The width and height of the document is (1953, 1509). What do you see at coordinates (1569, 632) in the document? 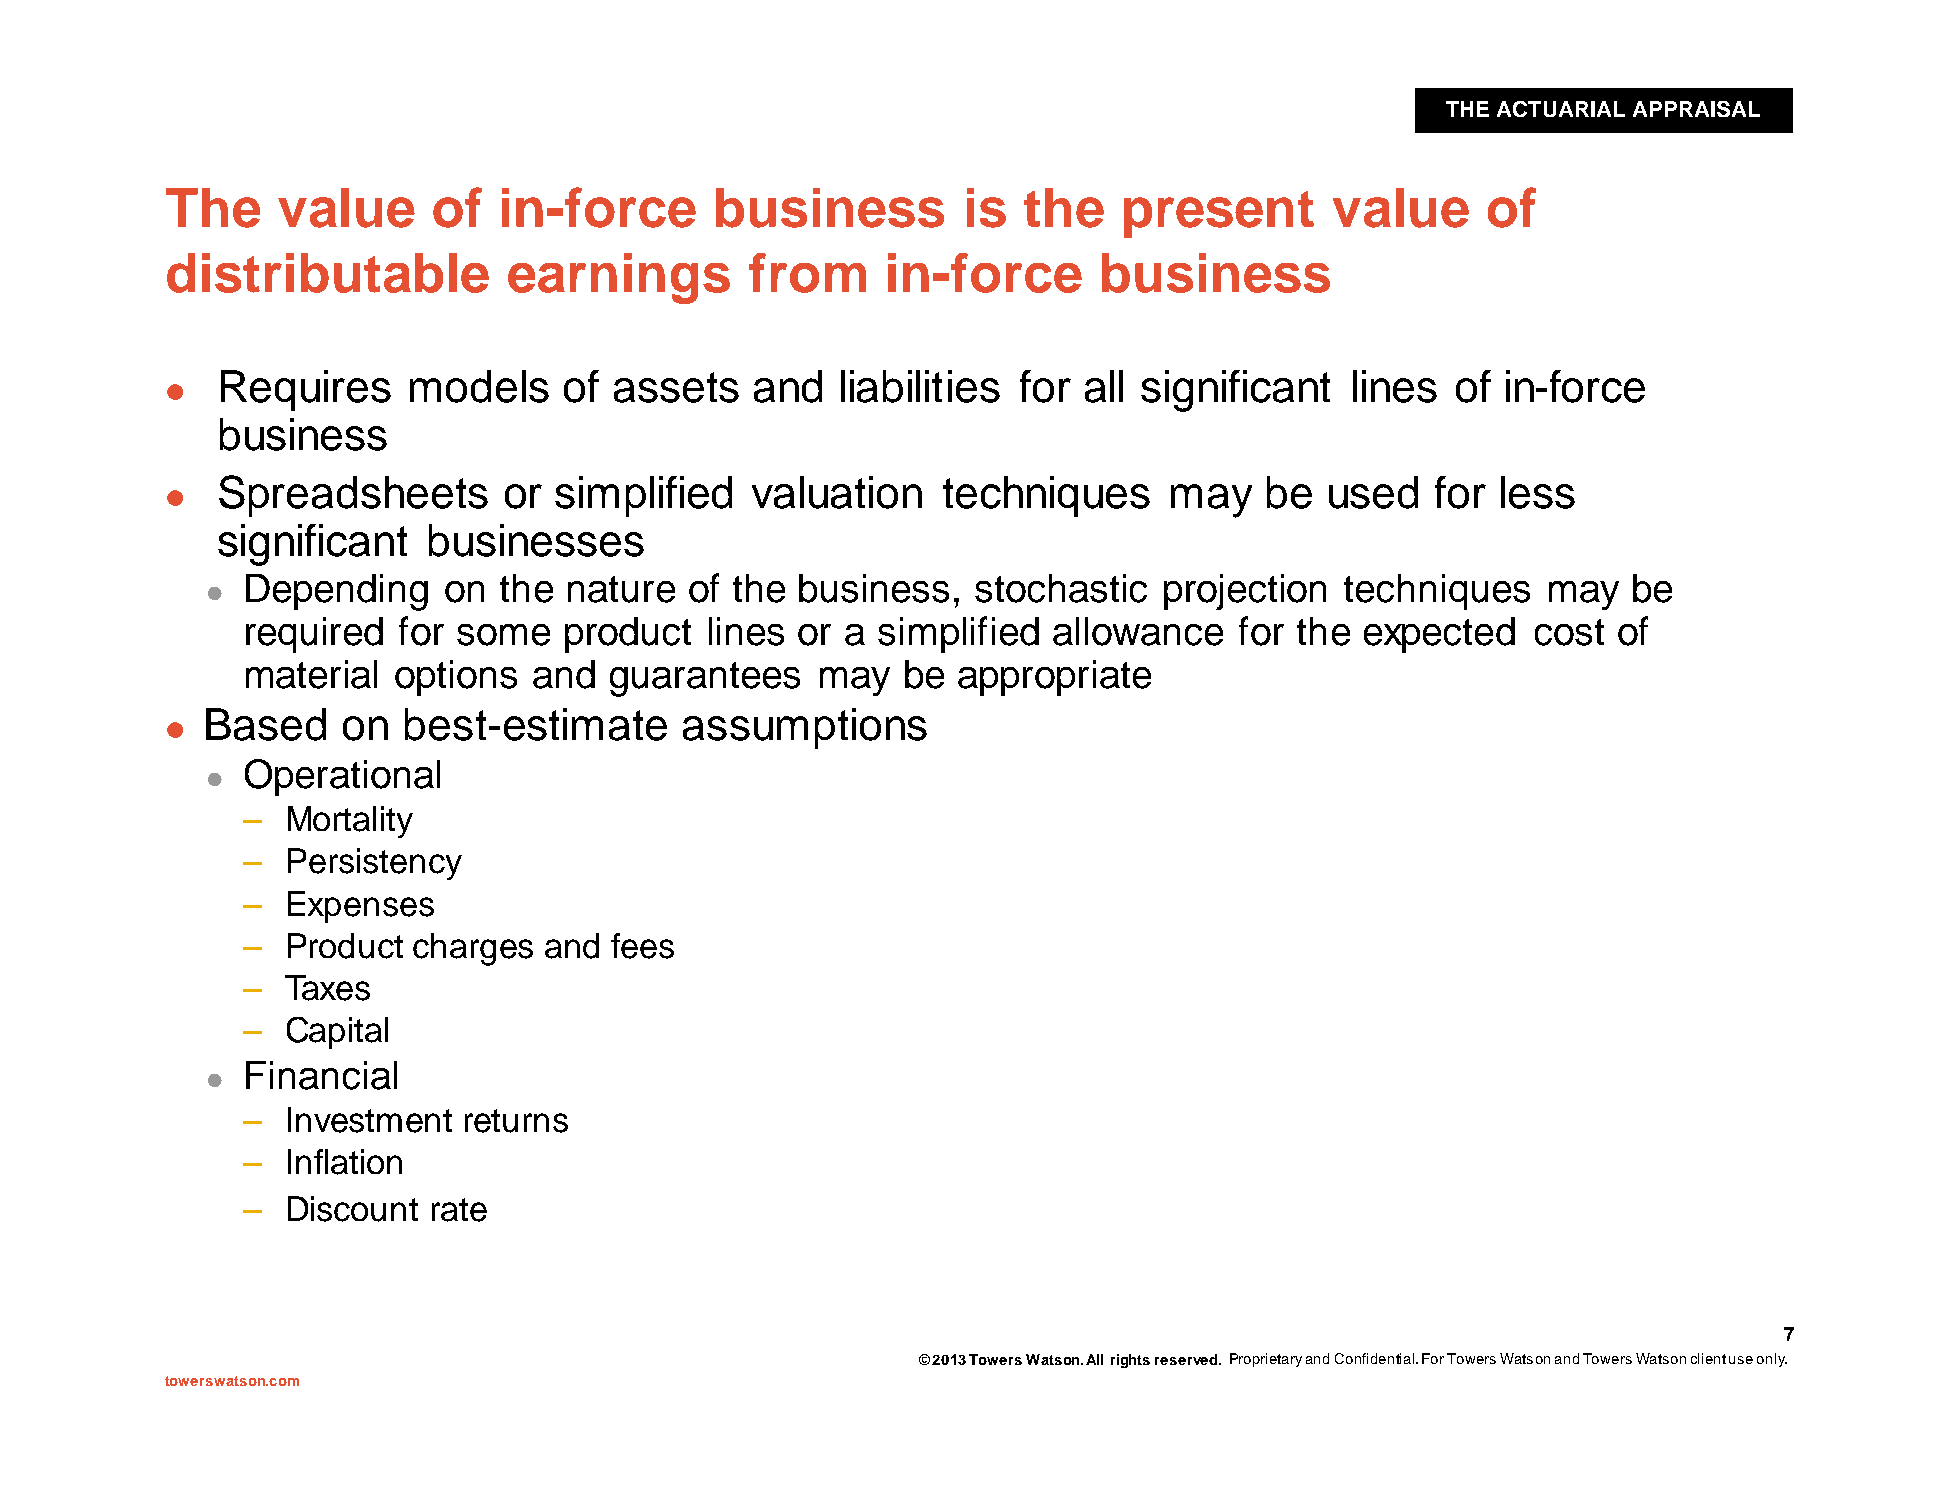
I see `cost` at bounding box center [1569, 632].
